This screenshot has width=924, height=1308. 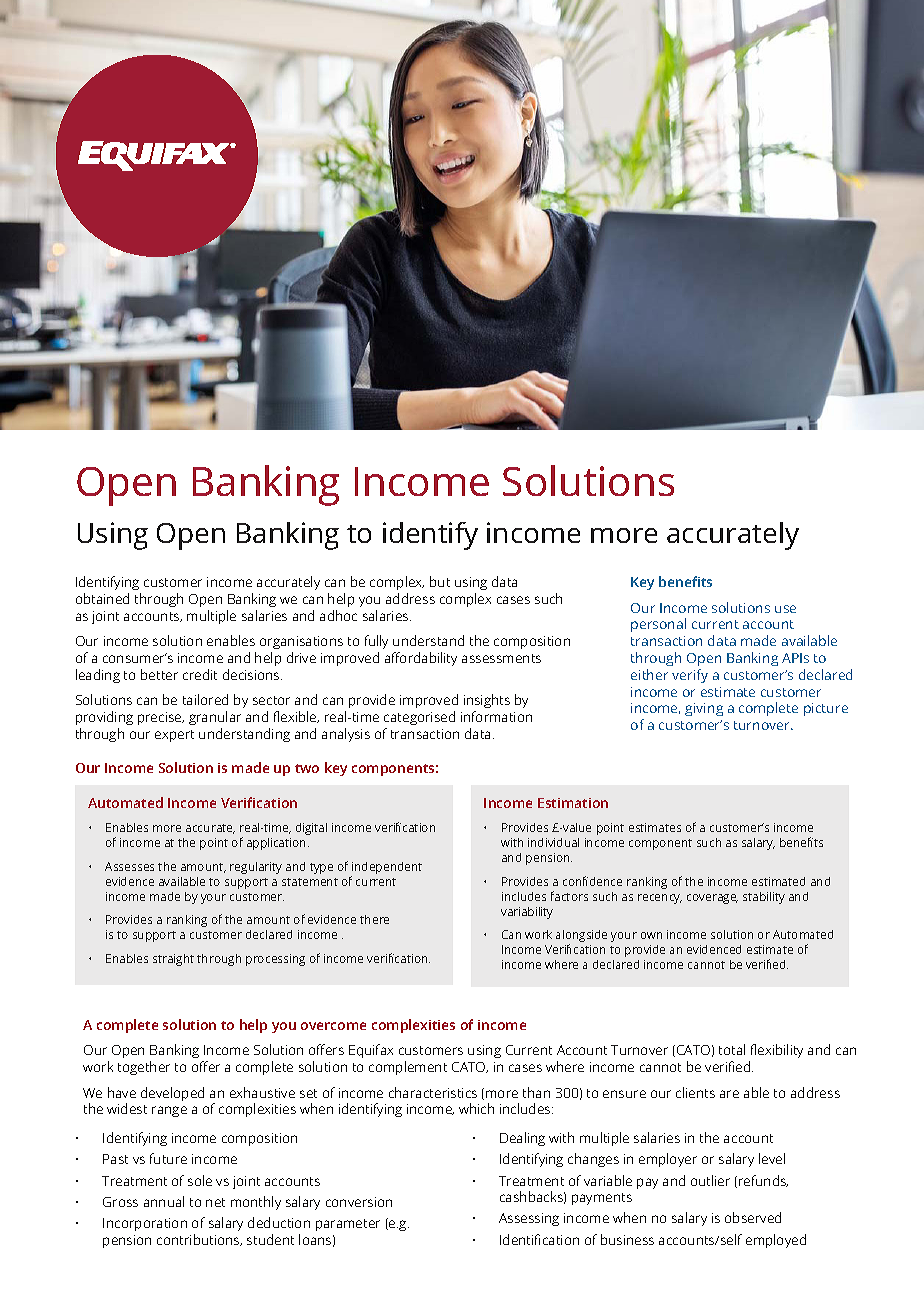 I want to click on categorised, so click(x=419, y=720).
